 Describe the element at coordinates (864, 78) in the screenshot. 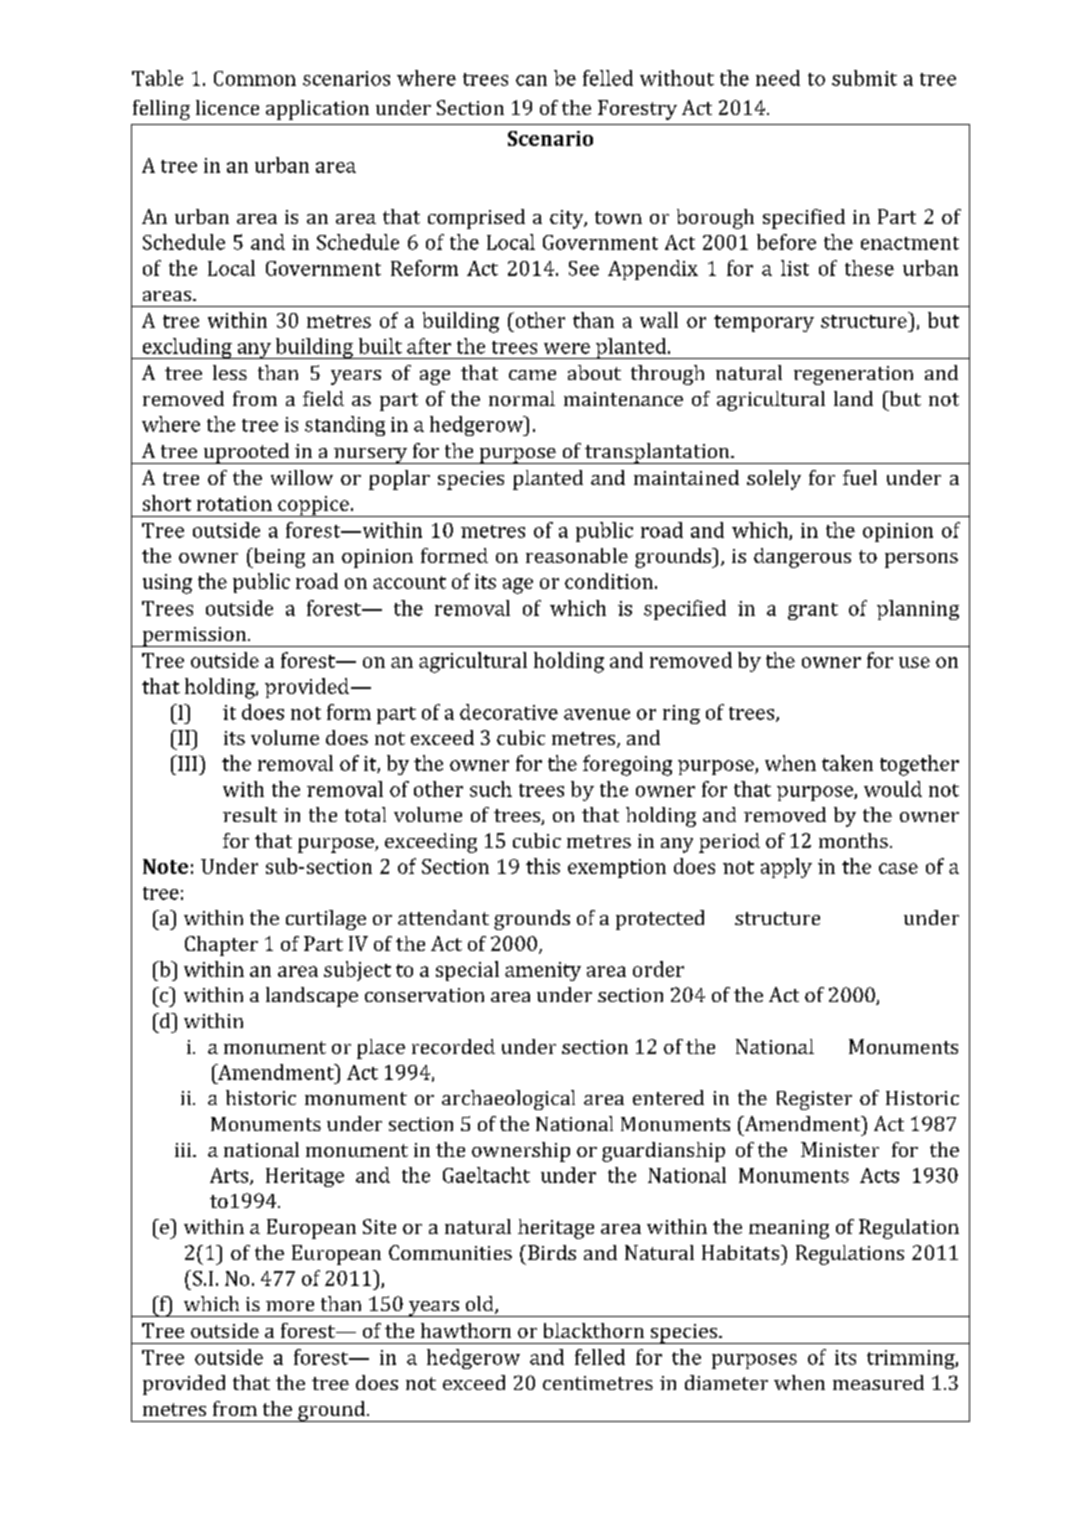

I see `submit` at that location.
